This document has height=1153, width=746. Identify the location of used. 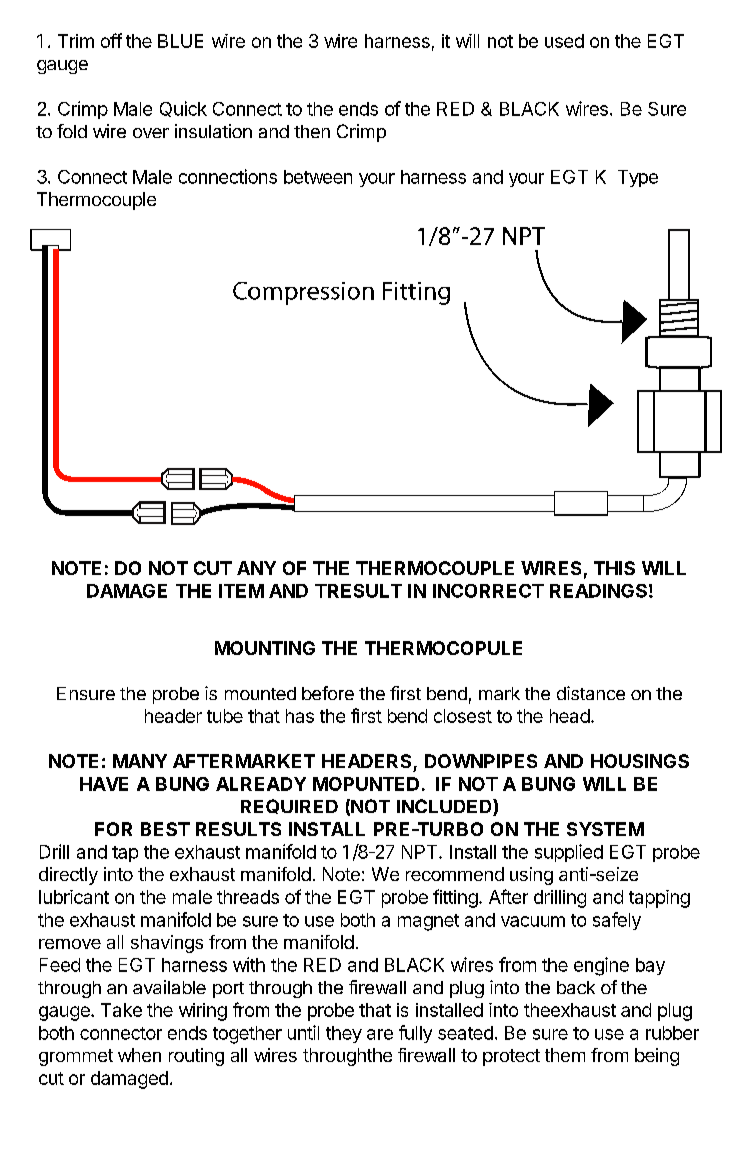
(564, 41).
